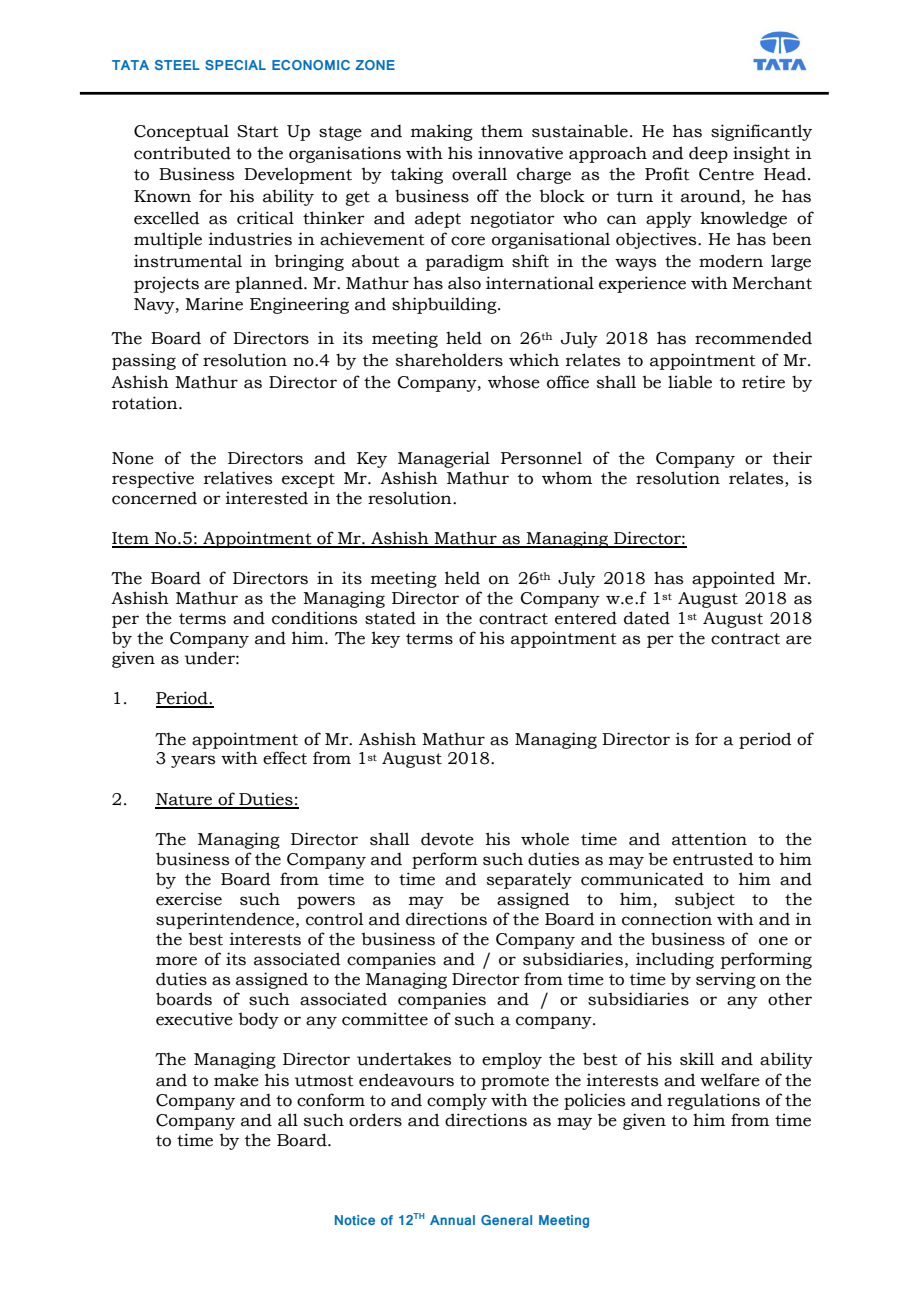 This screenshot has height=1308, width=924. I want to click on passing, so click(144, 361).
